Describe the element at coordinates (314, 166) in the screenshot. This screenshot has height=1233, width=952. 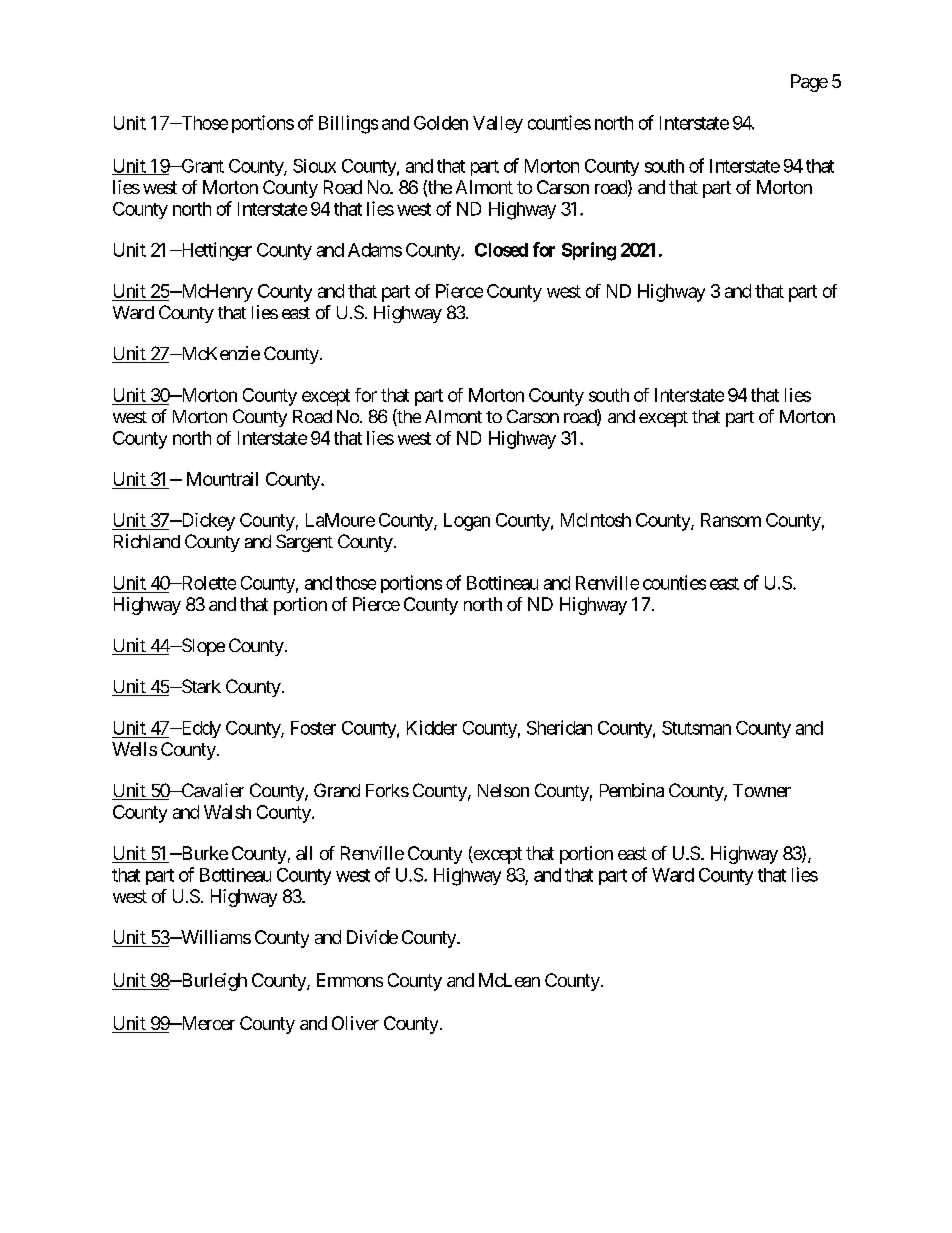
I see `Sioux` at that location.
